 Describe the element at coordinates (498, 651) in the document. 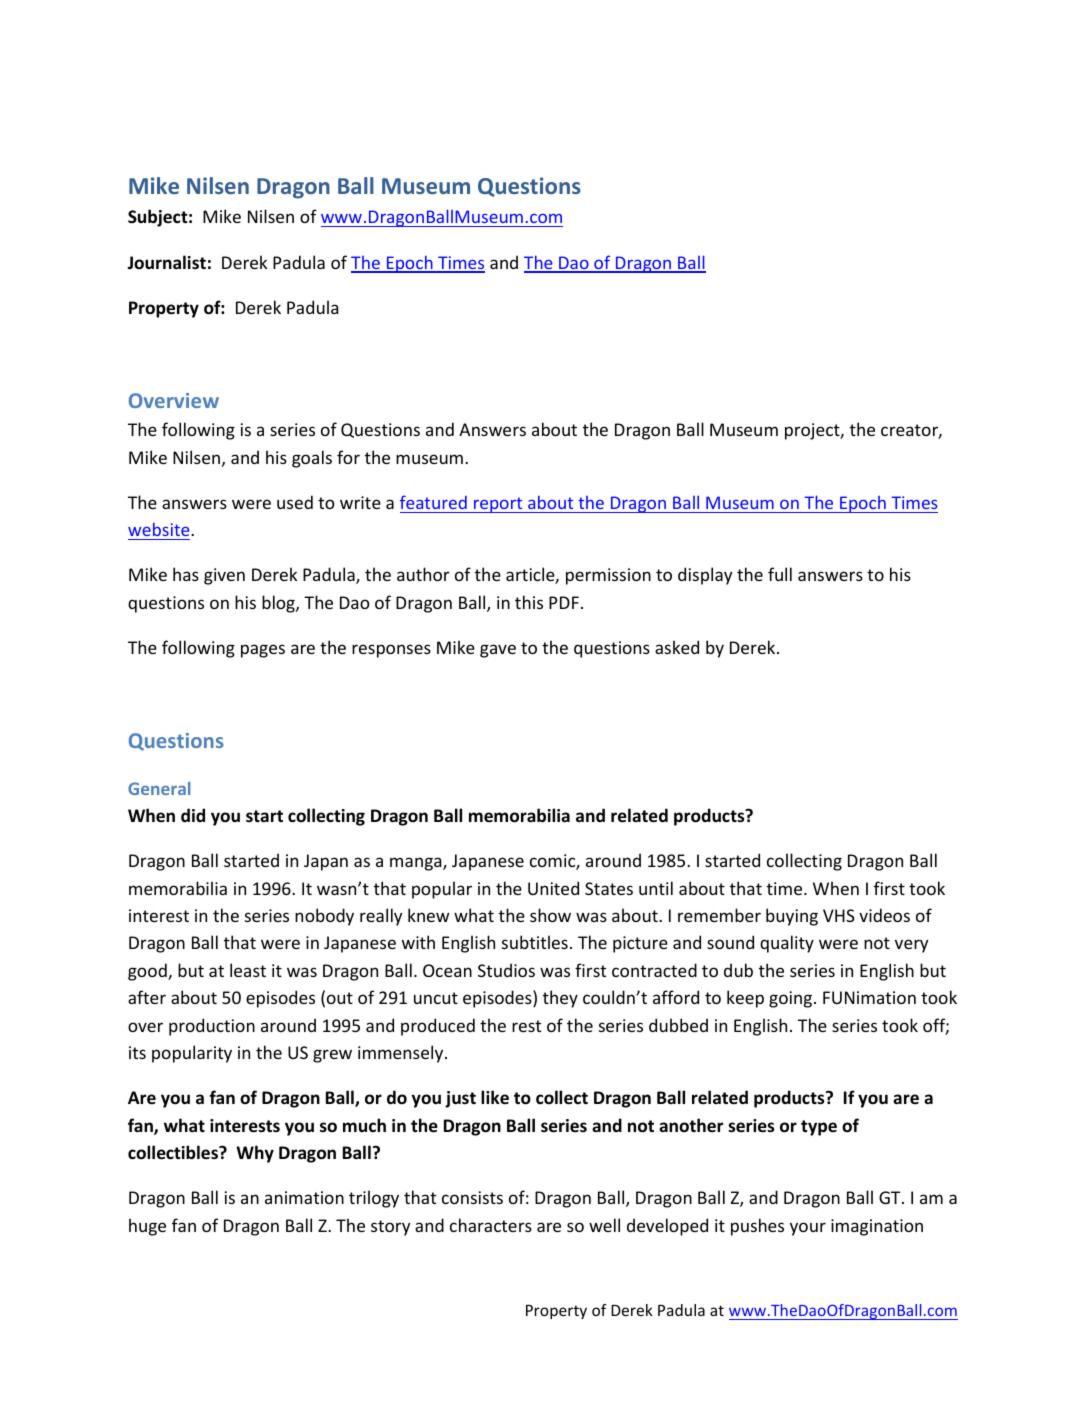

I see `gave` at that location.
